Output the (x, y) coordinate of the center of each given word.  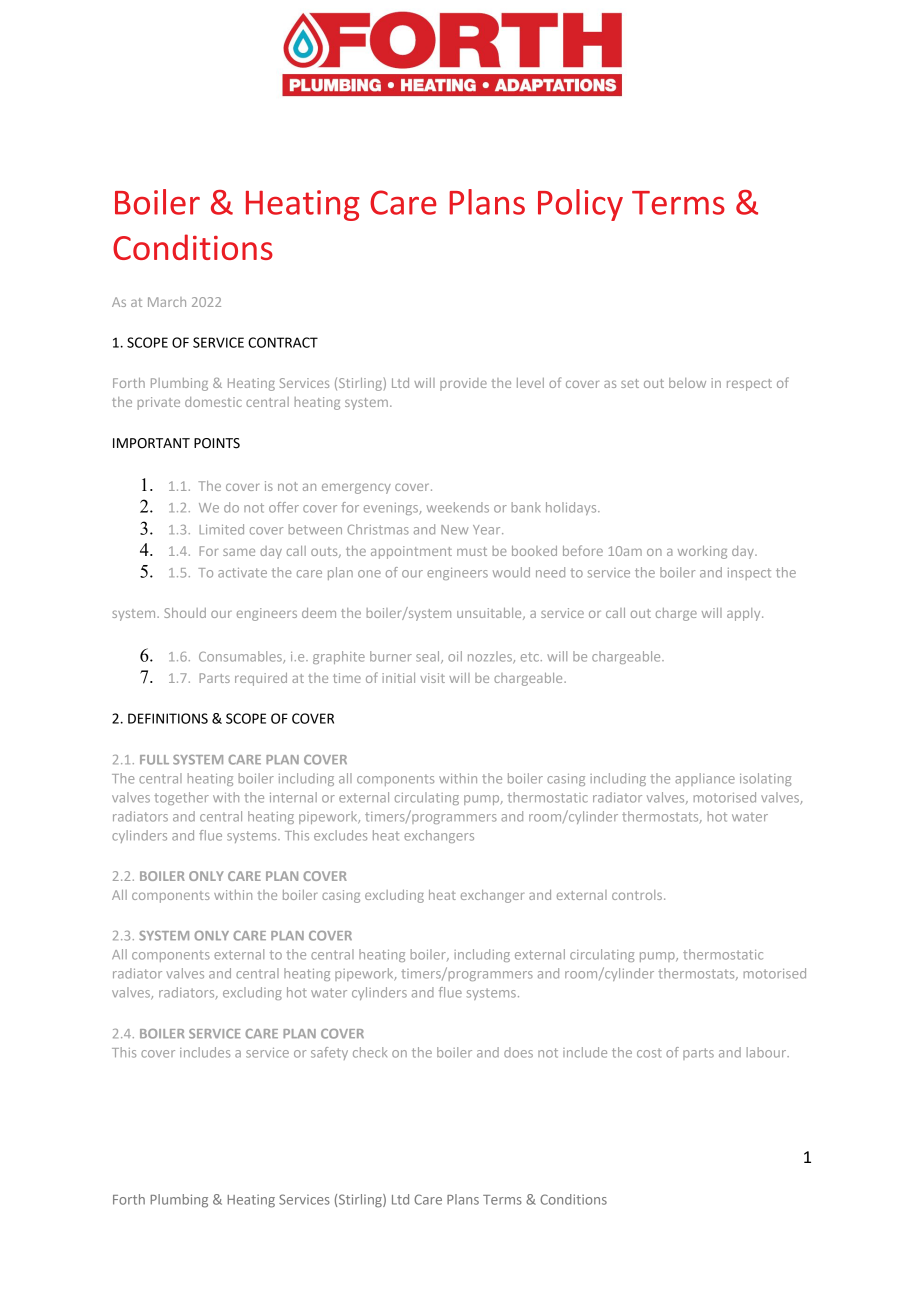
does (518, 1052)
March (167, 302)
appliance (705, 779)
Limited (222, 529)
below (687, 383)
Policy (580, 205)
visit (432, 678)
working (702, 552)
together (181, 798)
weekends (458, 507)
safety (329, 1053)
